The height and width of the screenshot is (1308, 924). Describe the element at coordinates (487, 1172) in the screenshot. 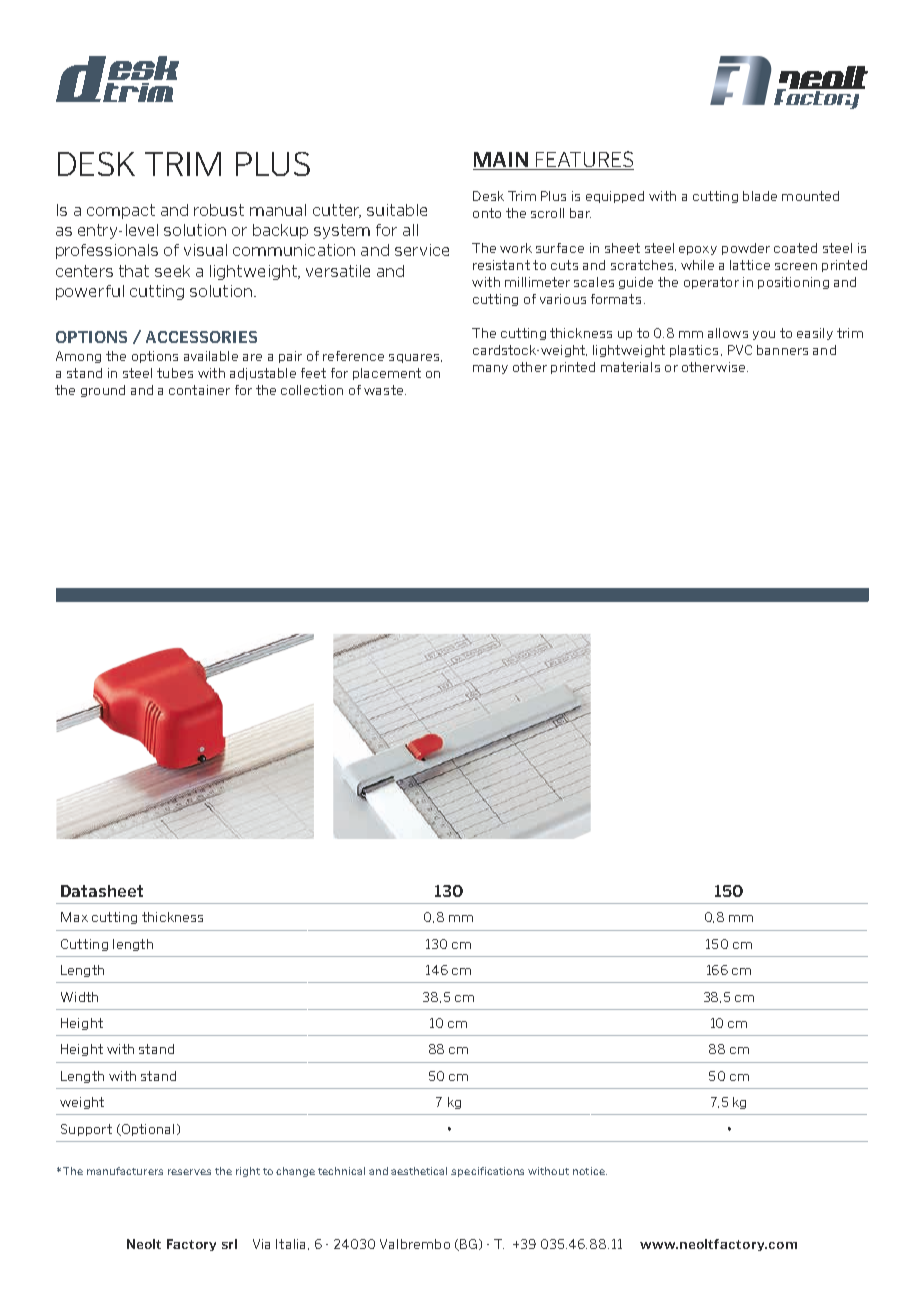

I see `specifications` at that location.
